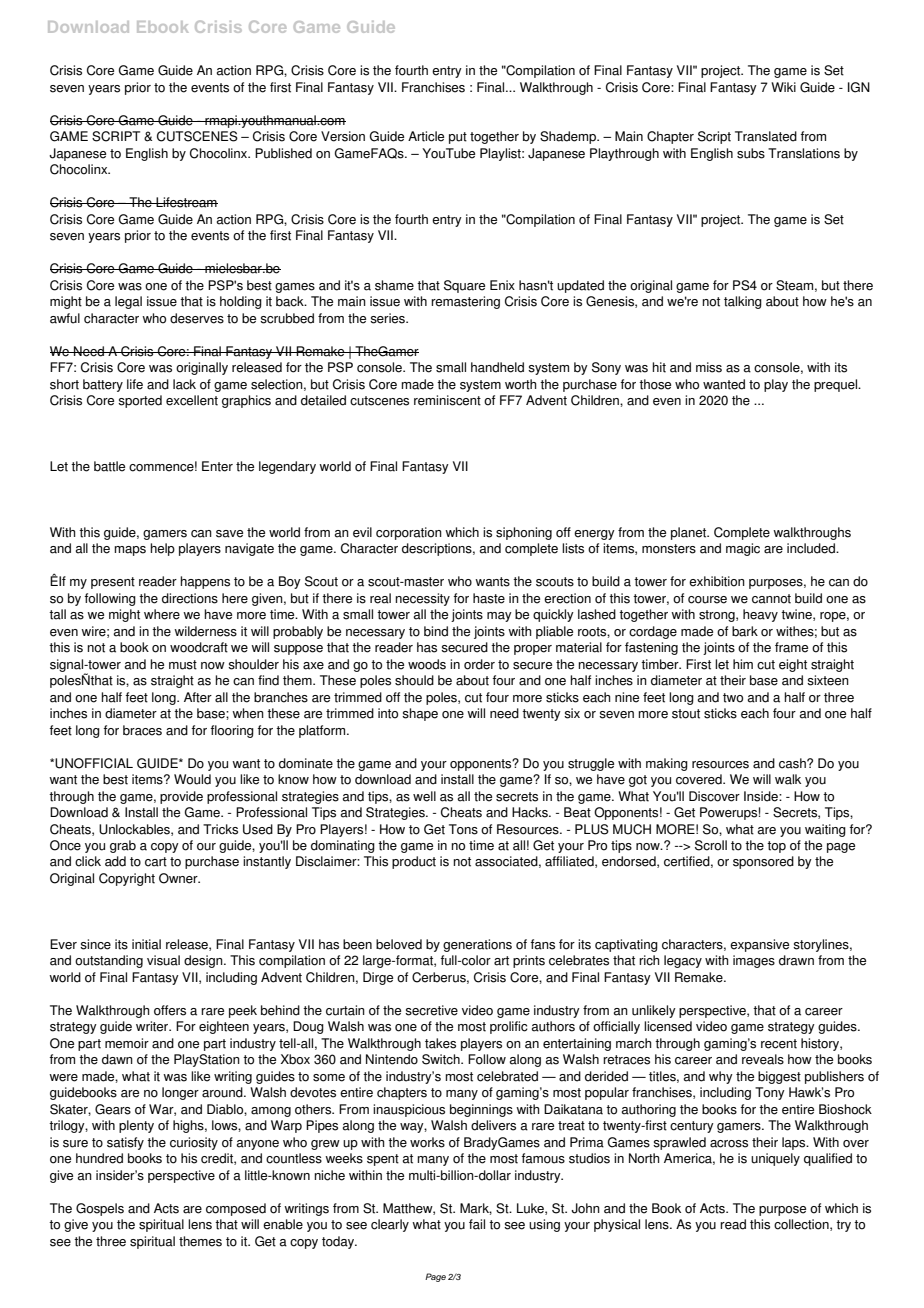 This document has width=924, height=1308. I want to click on Translated, so click(766, 136).
